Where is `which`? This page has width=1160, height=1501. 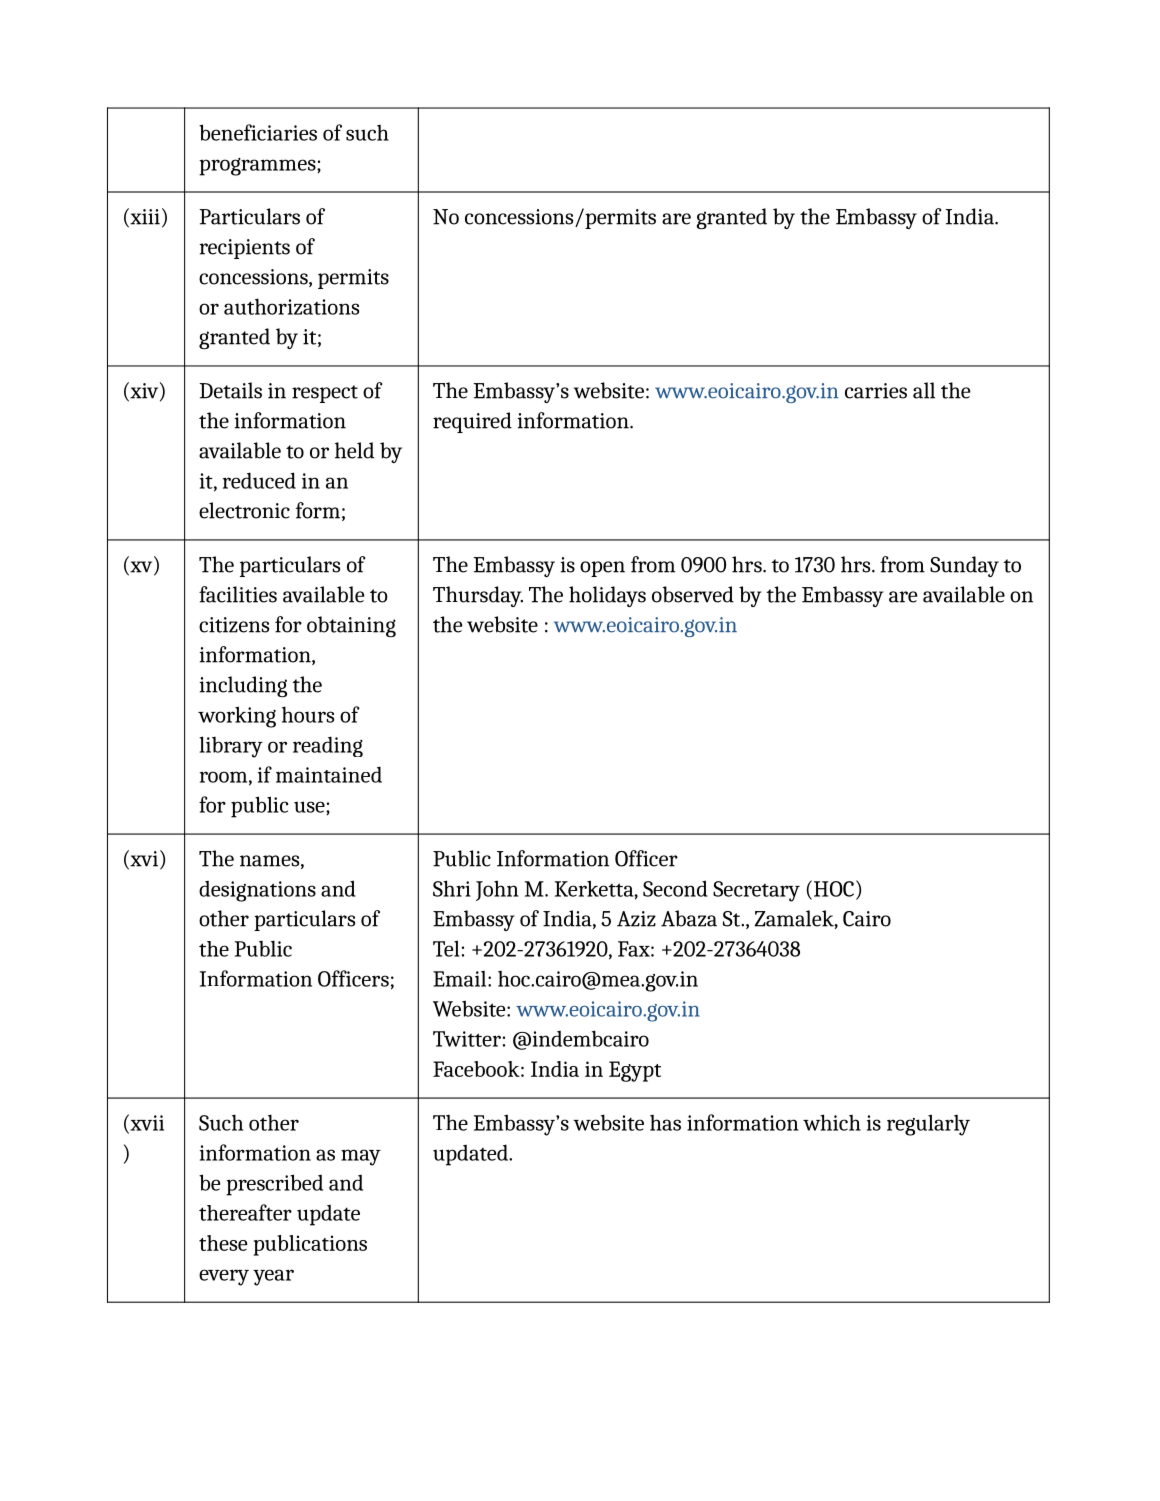
which is located at coordinates (832, 1122).
